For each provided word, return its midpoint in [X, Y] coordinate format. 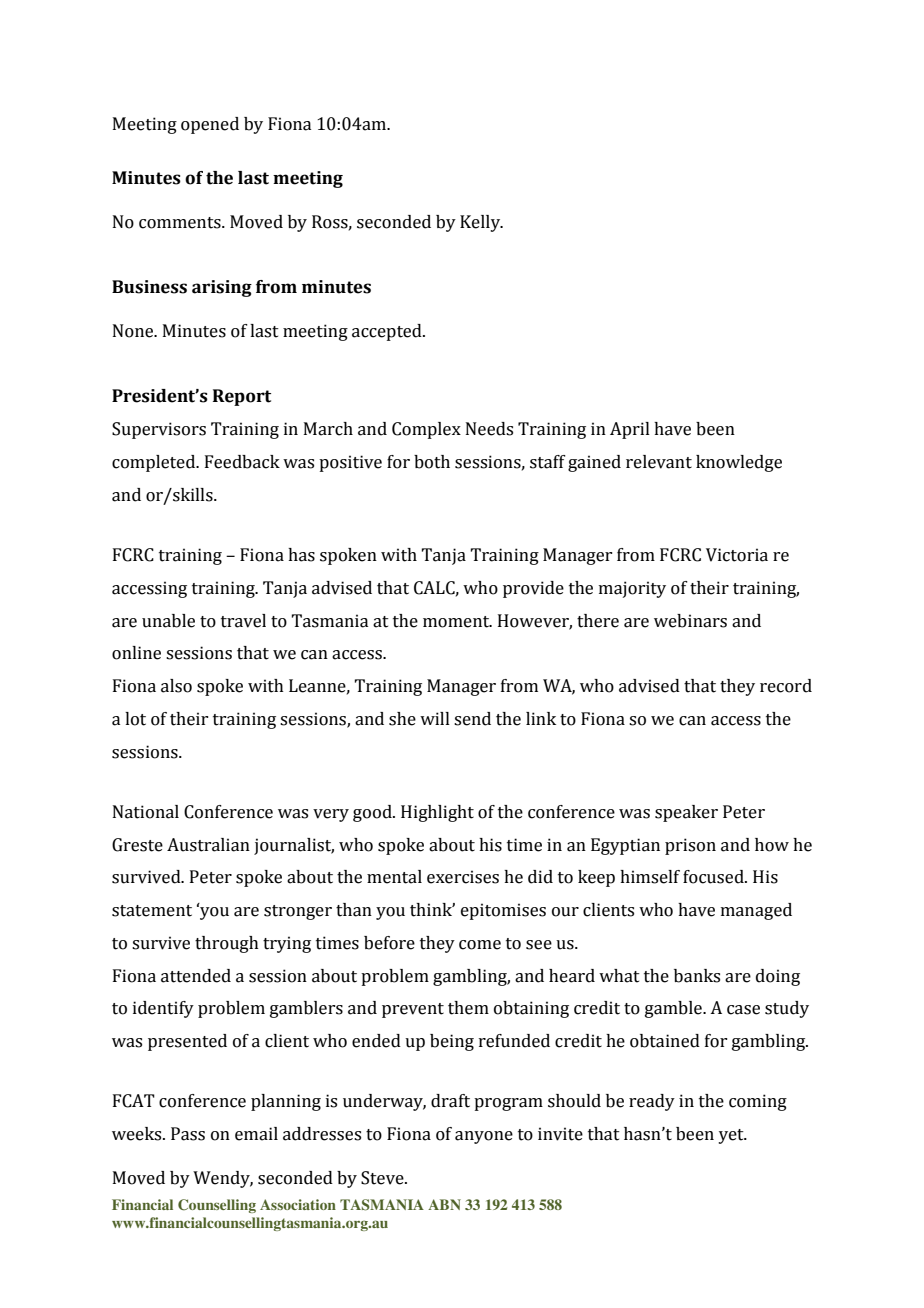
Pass [188, 1134]
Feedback [242, 462]
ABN [444, 1204]
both [432, 462]
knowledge [739, 463]
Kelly [481, 223]
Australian [208, 845]
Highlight [437, 813]
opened [210, 125]
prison [690, 846]
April [630, 430]
